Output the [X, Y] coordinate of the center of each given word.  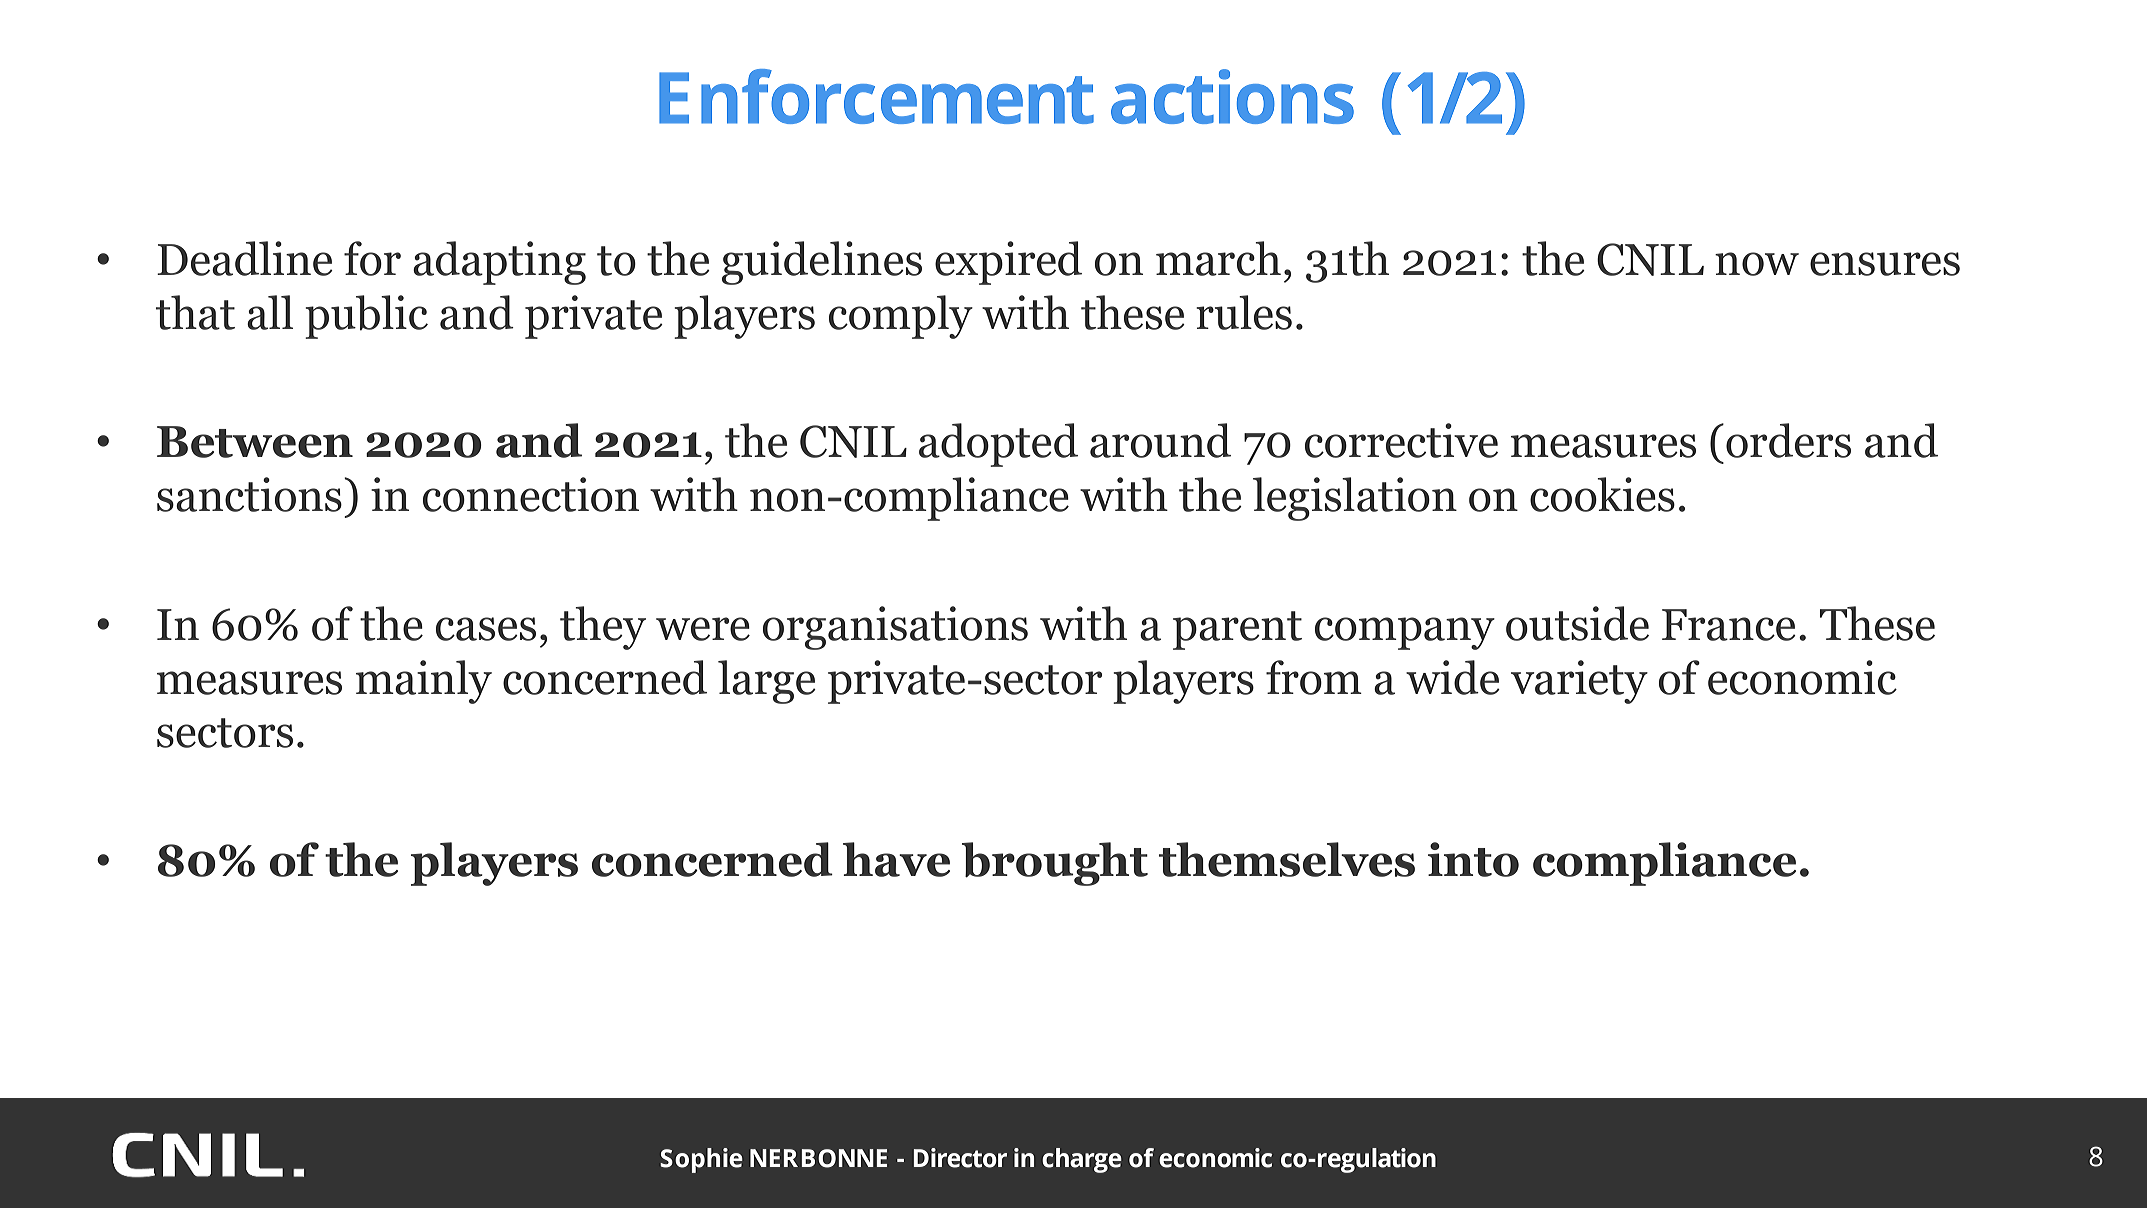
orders [1788, 440]
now [1757, 264]
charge [1082, 1160]
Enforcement [876, 96]
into [1473, 859]
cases [486, 629]
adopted [998, 445]
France [1729, 625]
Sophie [701, 1160]
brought [1055, 864]
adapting [499, 263]
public [366, 317]
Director [960, 1158]
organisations [895, 628]
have [896, 859]
